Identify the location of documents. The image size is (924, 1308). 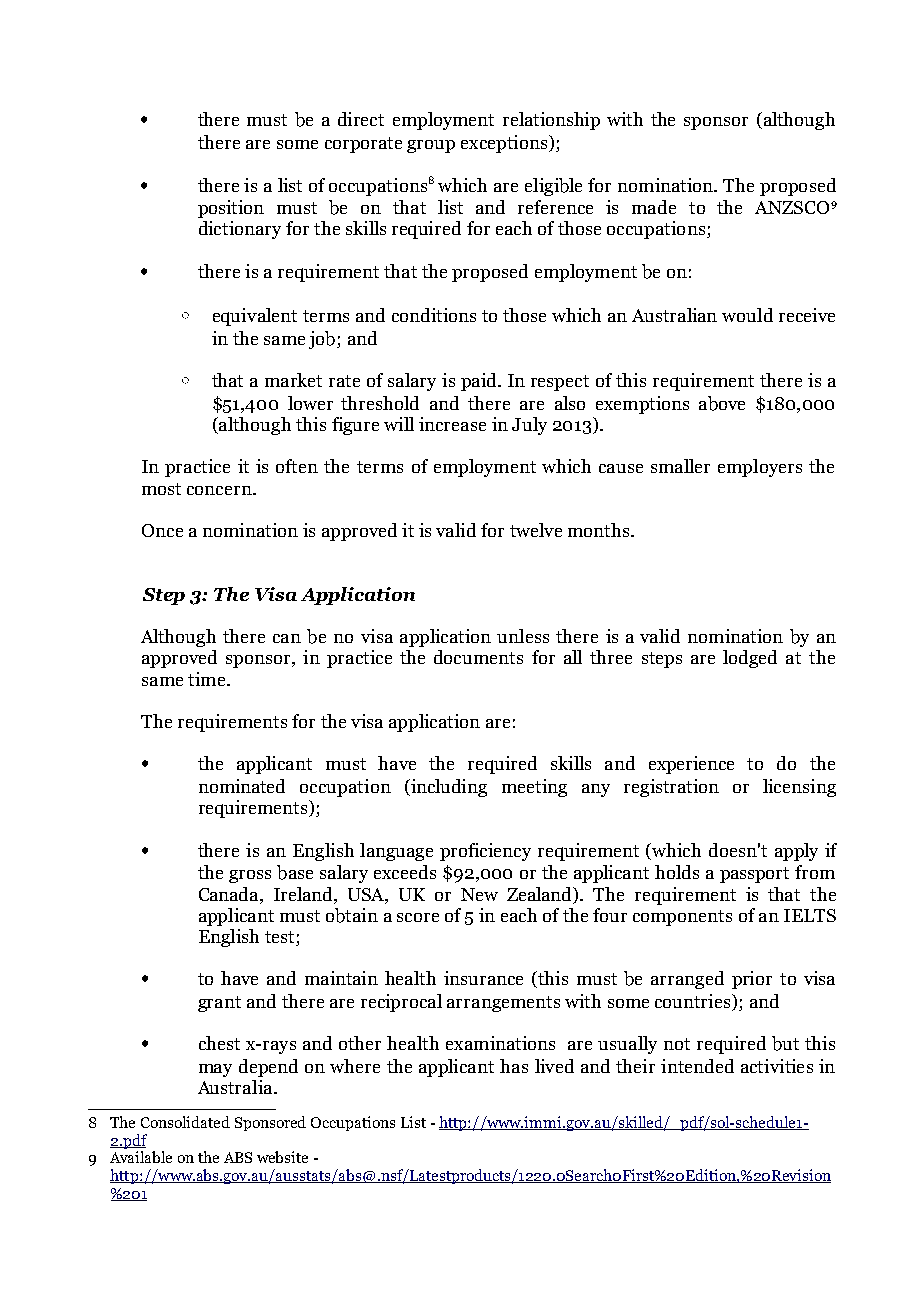
(478, 657).
